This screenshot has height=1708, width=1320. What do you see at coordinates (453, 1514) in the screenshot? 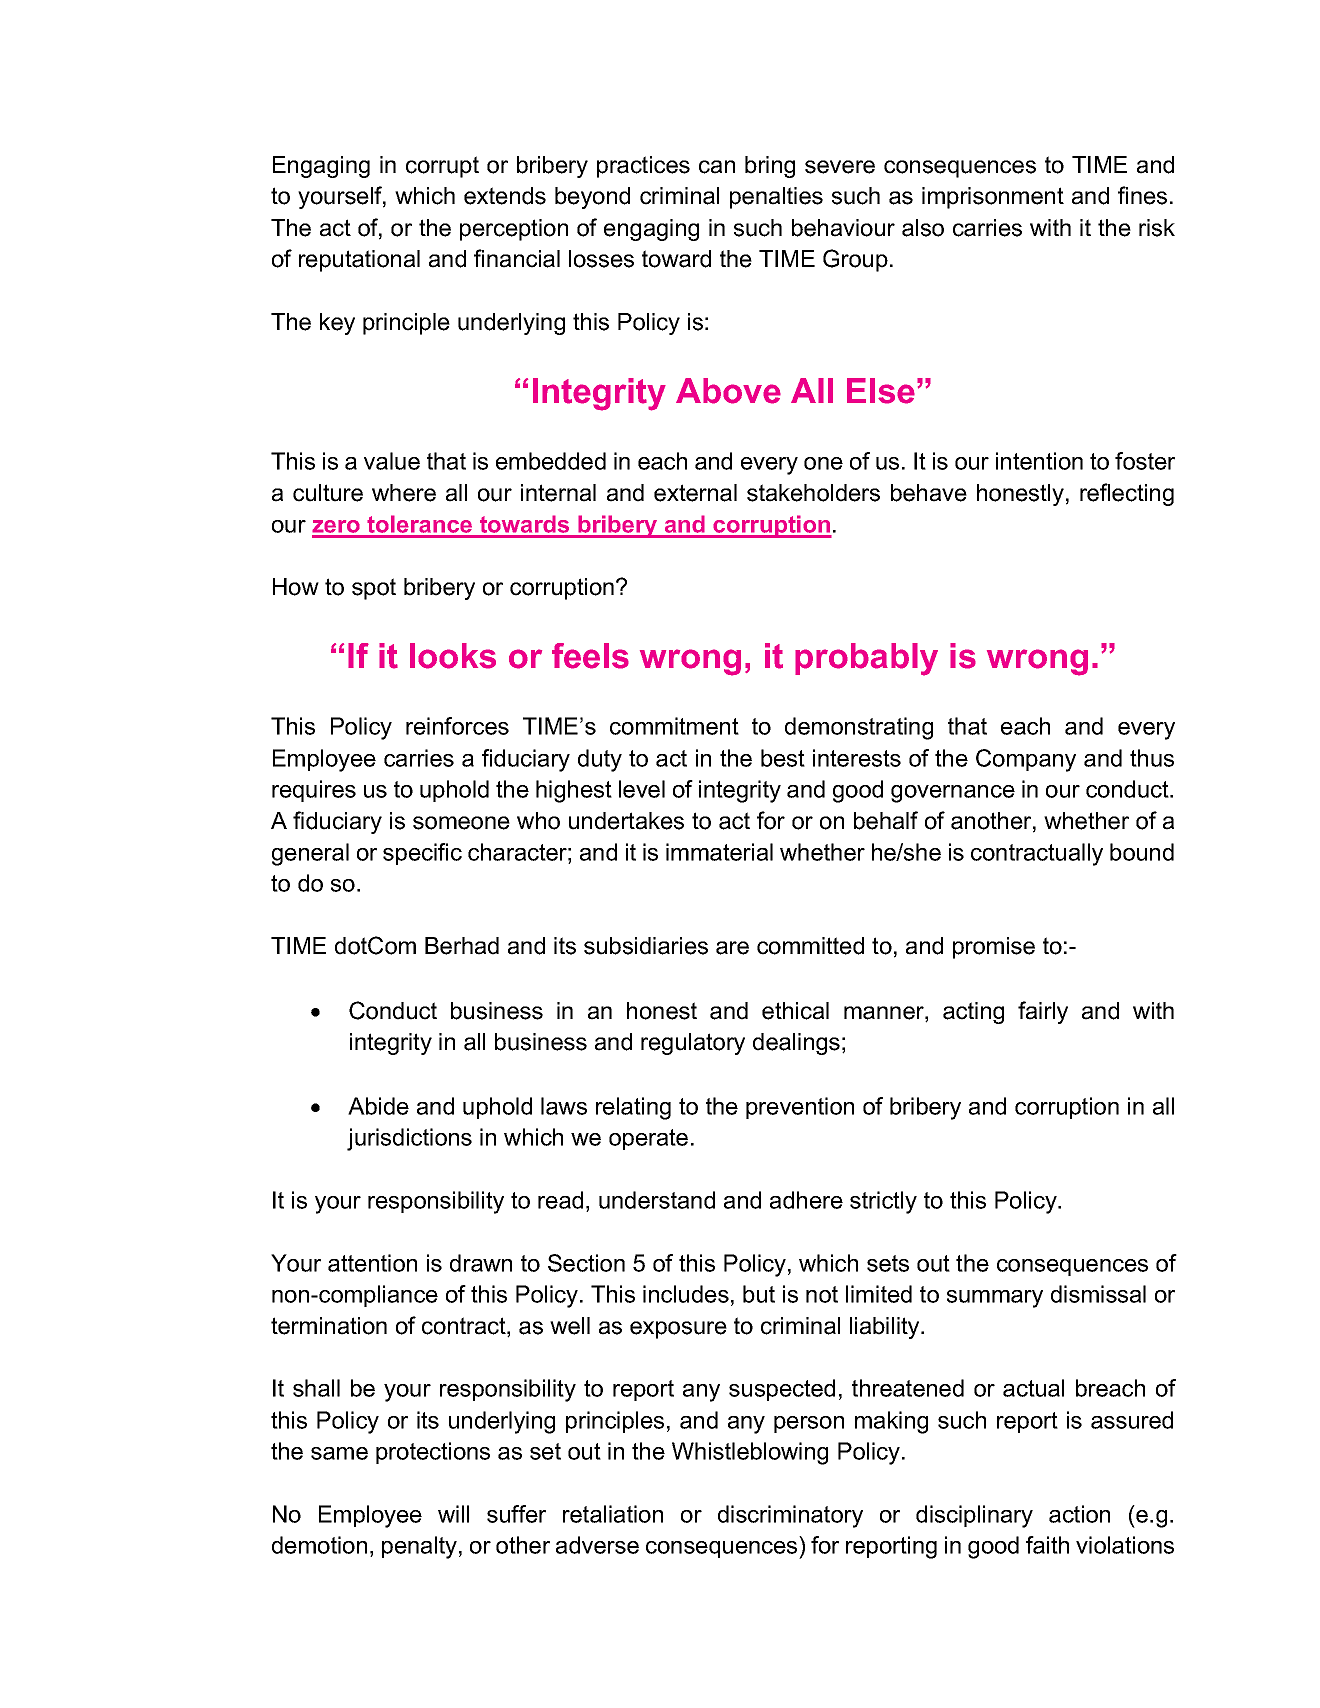
I see `will` at bounding box center [453, 1514].
